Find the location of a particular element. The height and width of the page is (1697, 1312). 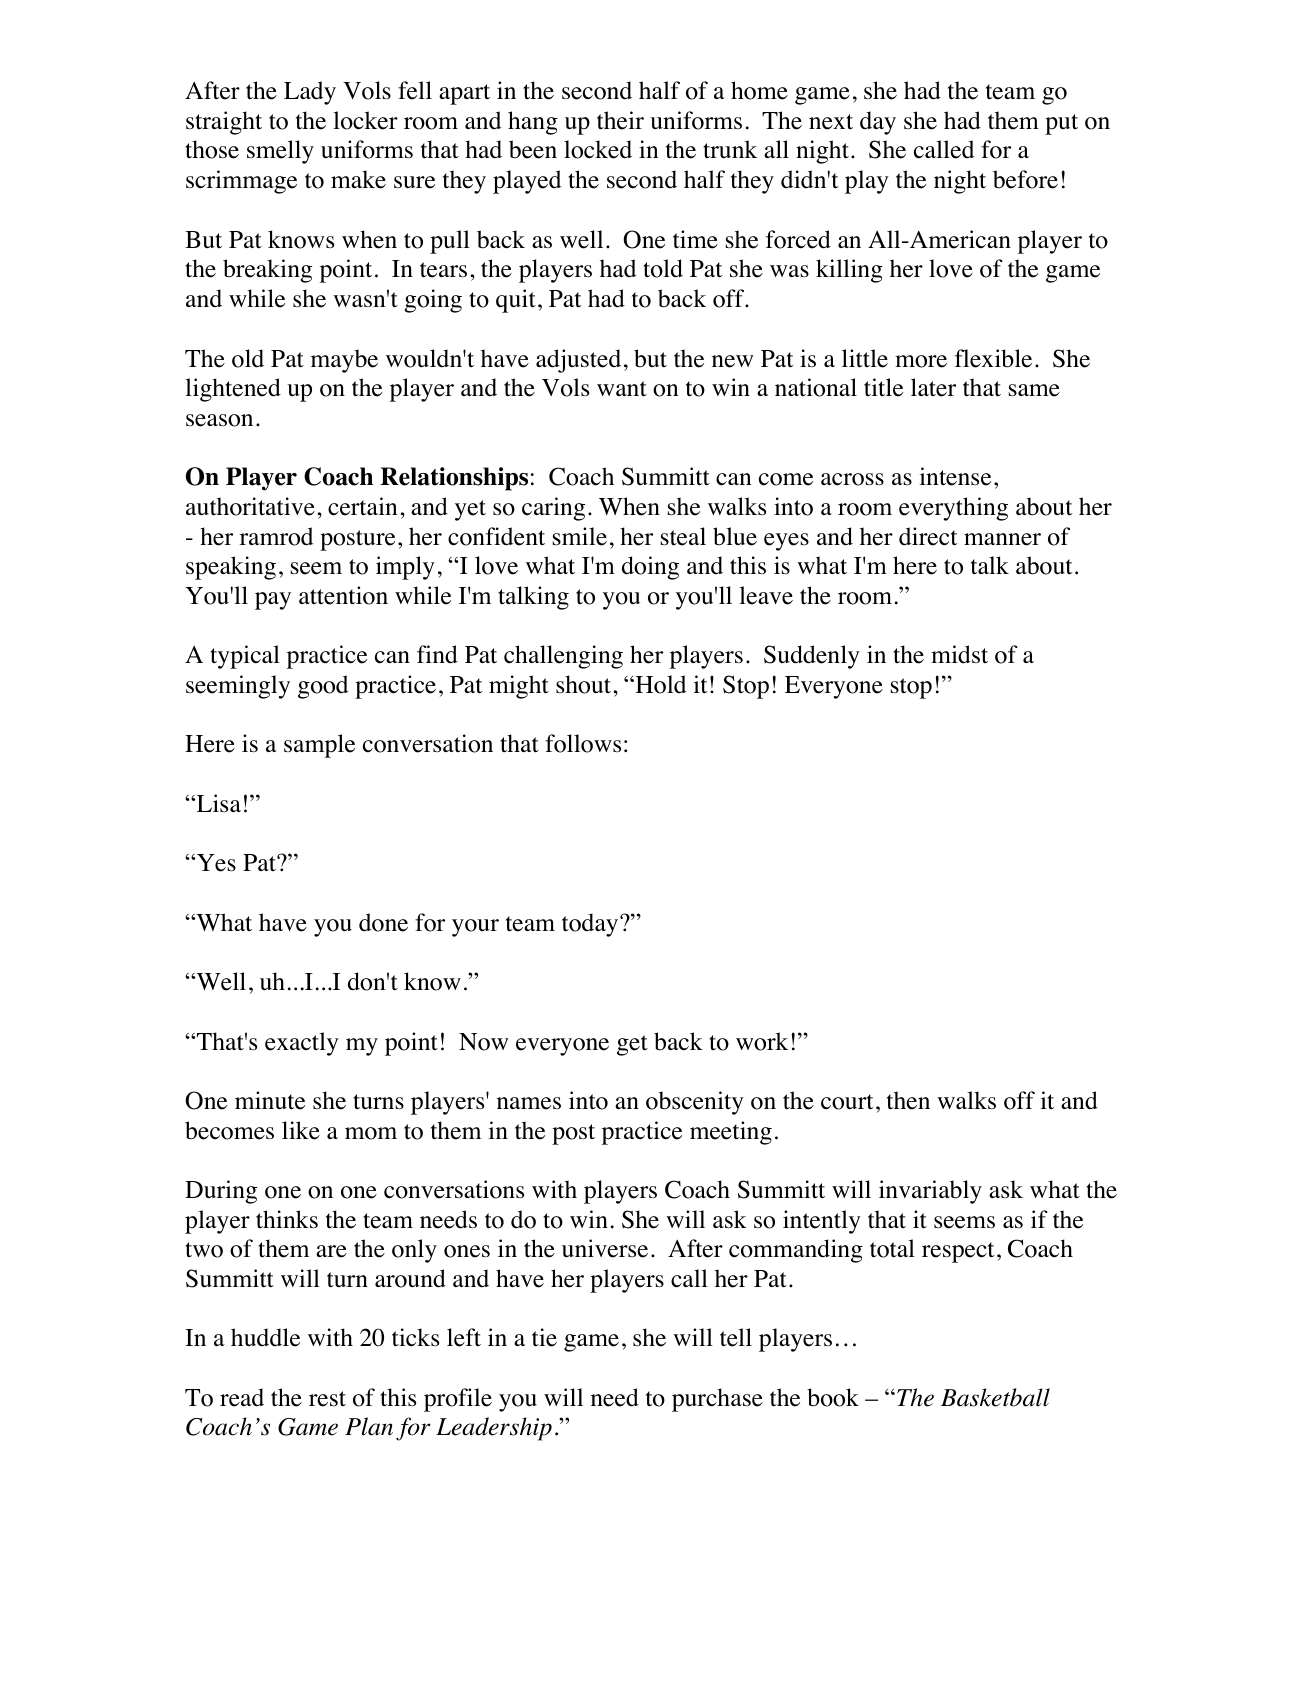

their is located at coordinates (620, 120).
